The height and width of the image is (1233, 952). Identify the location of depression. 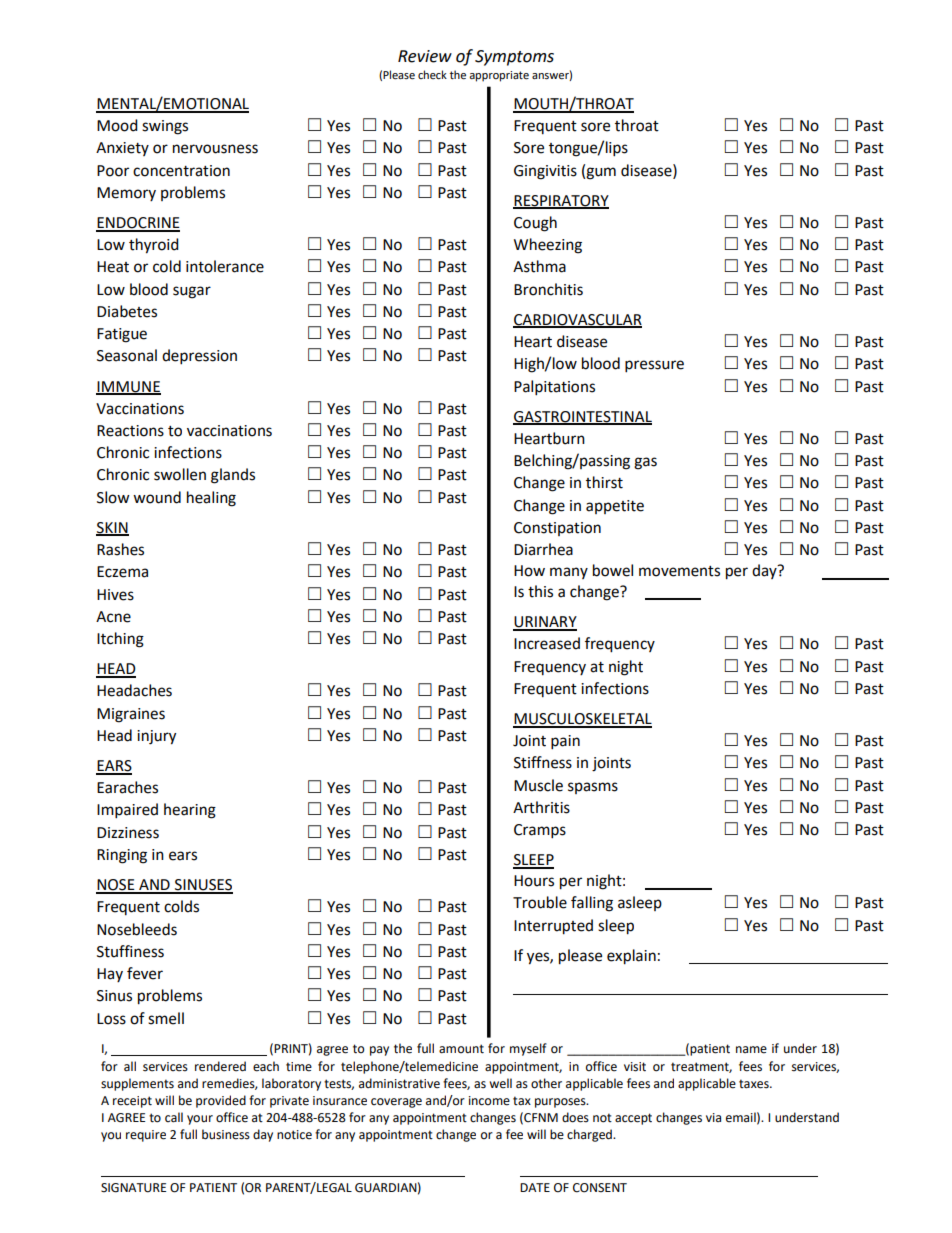
(199, 357).
